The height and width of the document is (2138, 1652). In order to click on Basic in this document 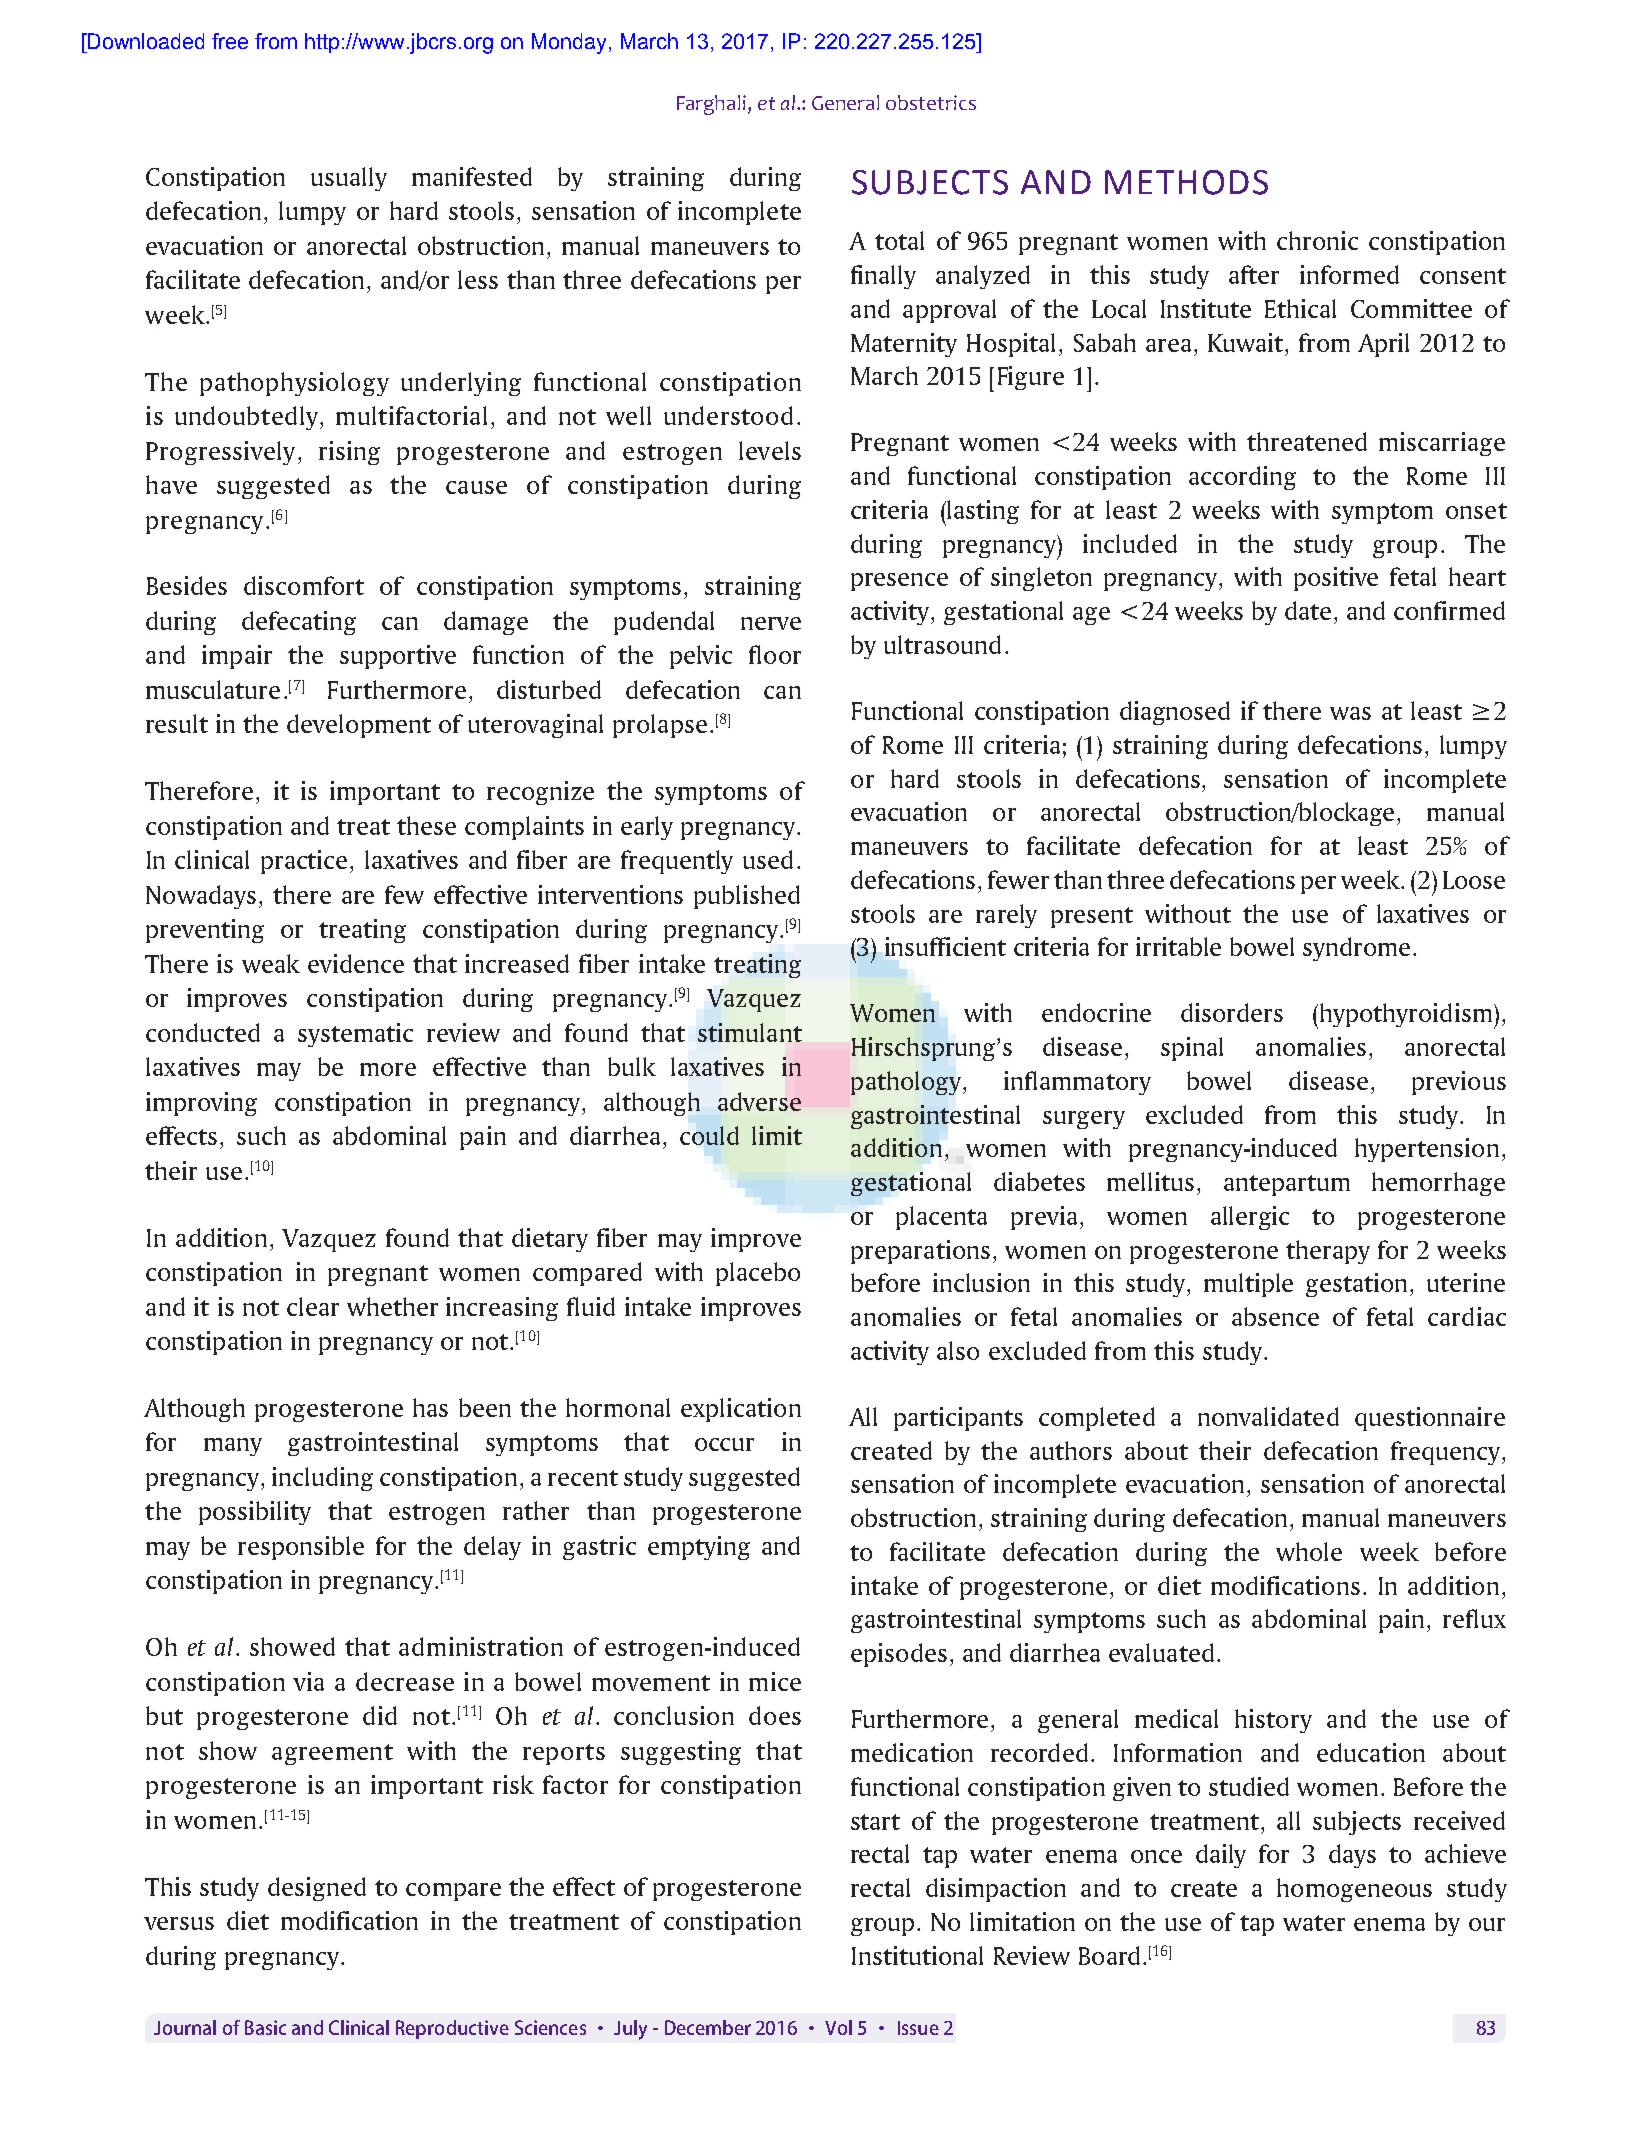, I will do `click(265, 2027)`.
